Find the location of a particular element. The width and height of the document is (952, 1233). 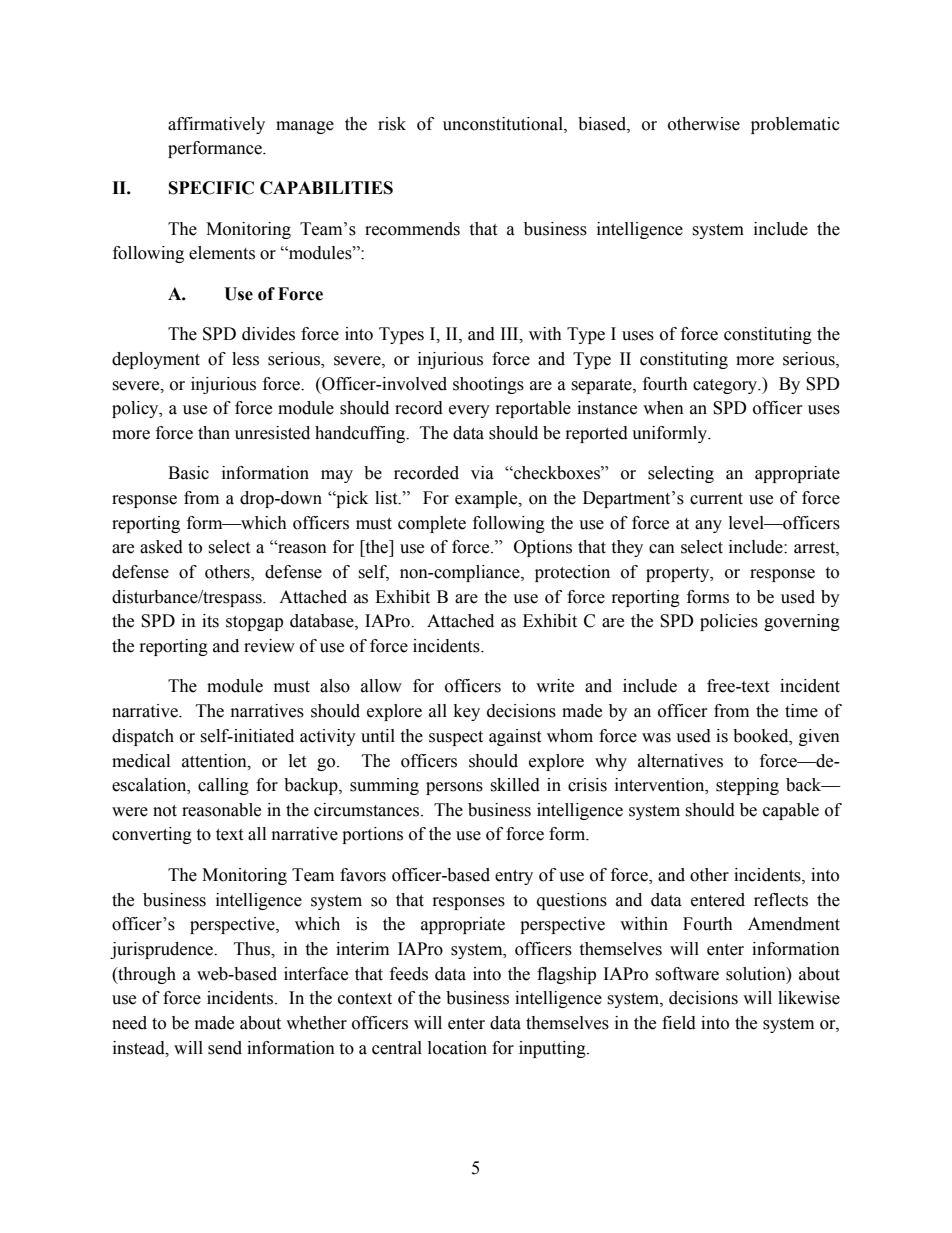

field is located at coordinates (679, 1023).
